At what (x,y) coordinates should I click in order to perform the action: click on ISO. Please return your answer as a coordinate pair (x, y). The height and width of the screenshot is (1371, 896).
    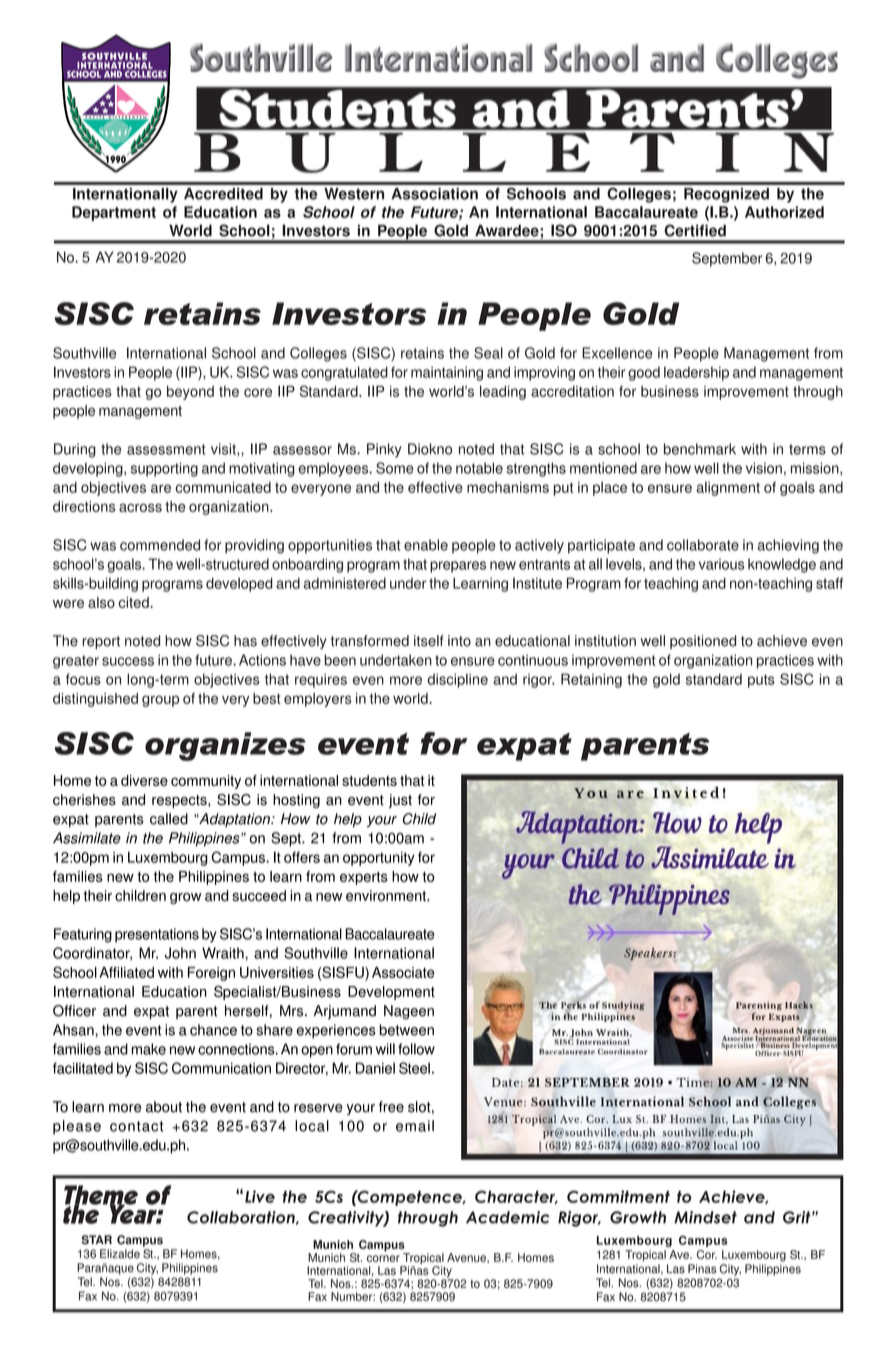
    Looking at the image, I should click on (564, 230).
